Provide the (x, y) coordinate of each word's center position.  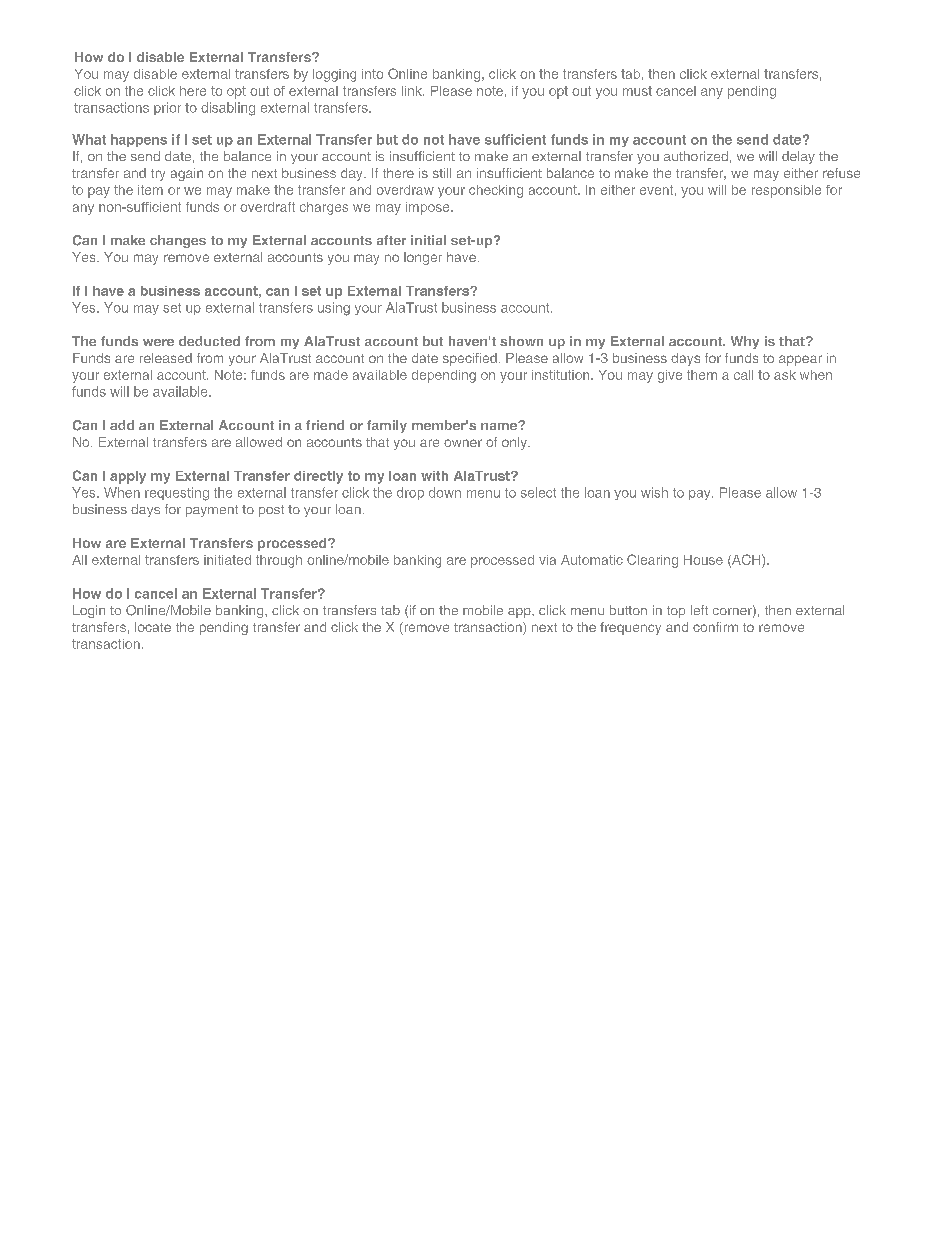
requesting (177, 494)
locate (153, 627)
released (166, 358)
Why (745, 342)
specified (470, 359)
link (413, 91)
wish (654, 492)
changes (178, 241)
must (637, 91)
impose (429, 208)
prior (167, 108)
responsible (786, 191)
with (434, 476)
